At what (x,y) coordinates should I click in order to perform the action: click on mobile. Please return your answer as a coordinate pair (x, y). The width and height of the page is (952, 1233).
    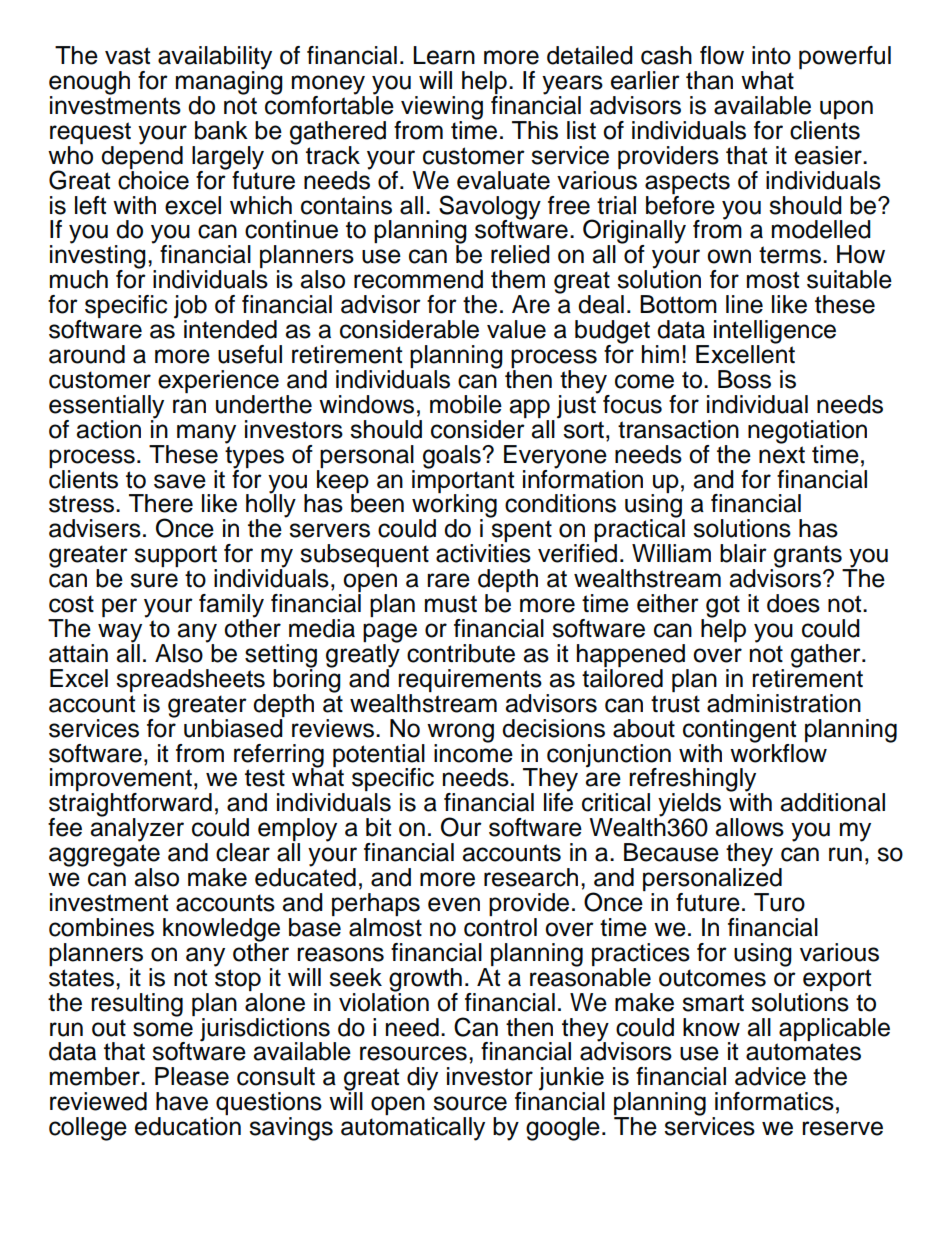
    Looking at the image, I should click on (466, 404).
